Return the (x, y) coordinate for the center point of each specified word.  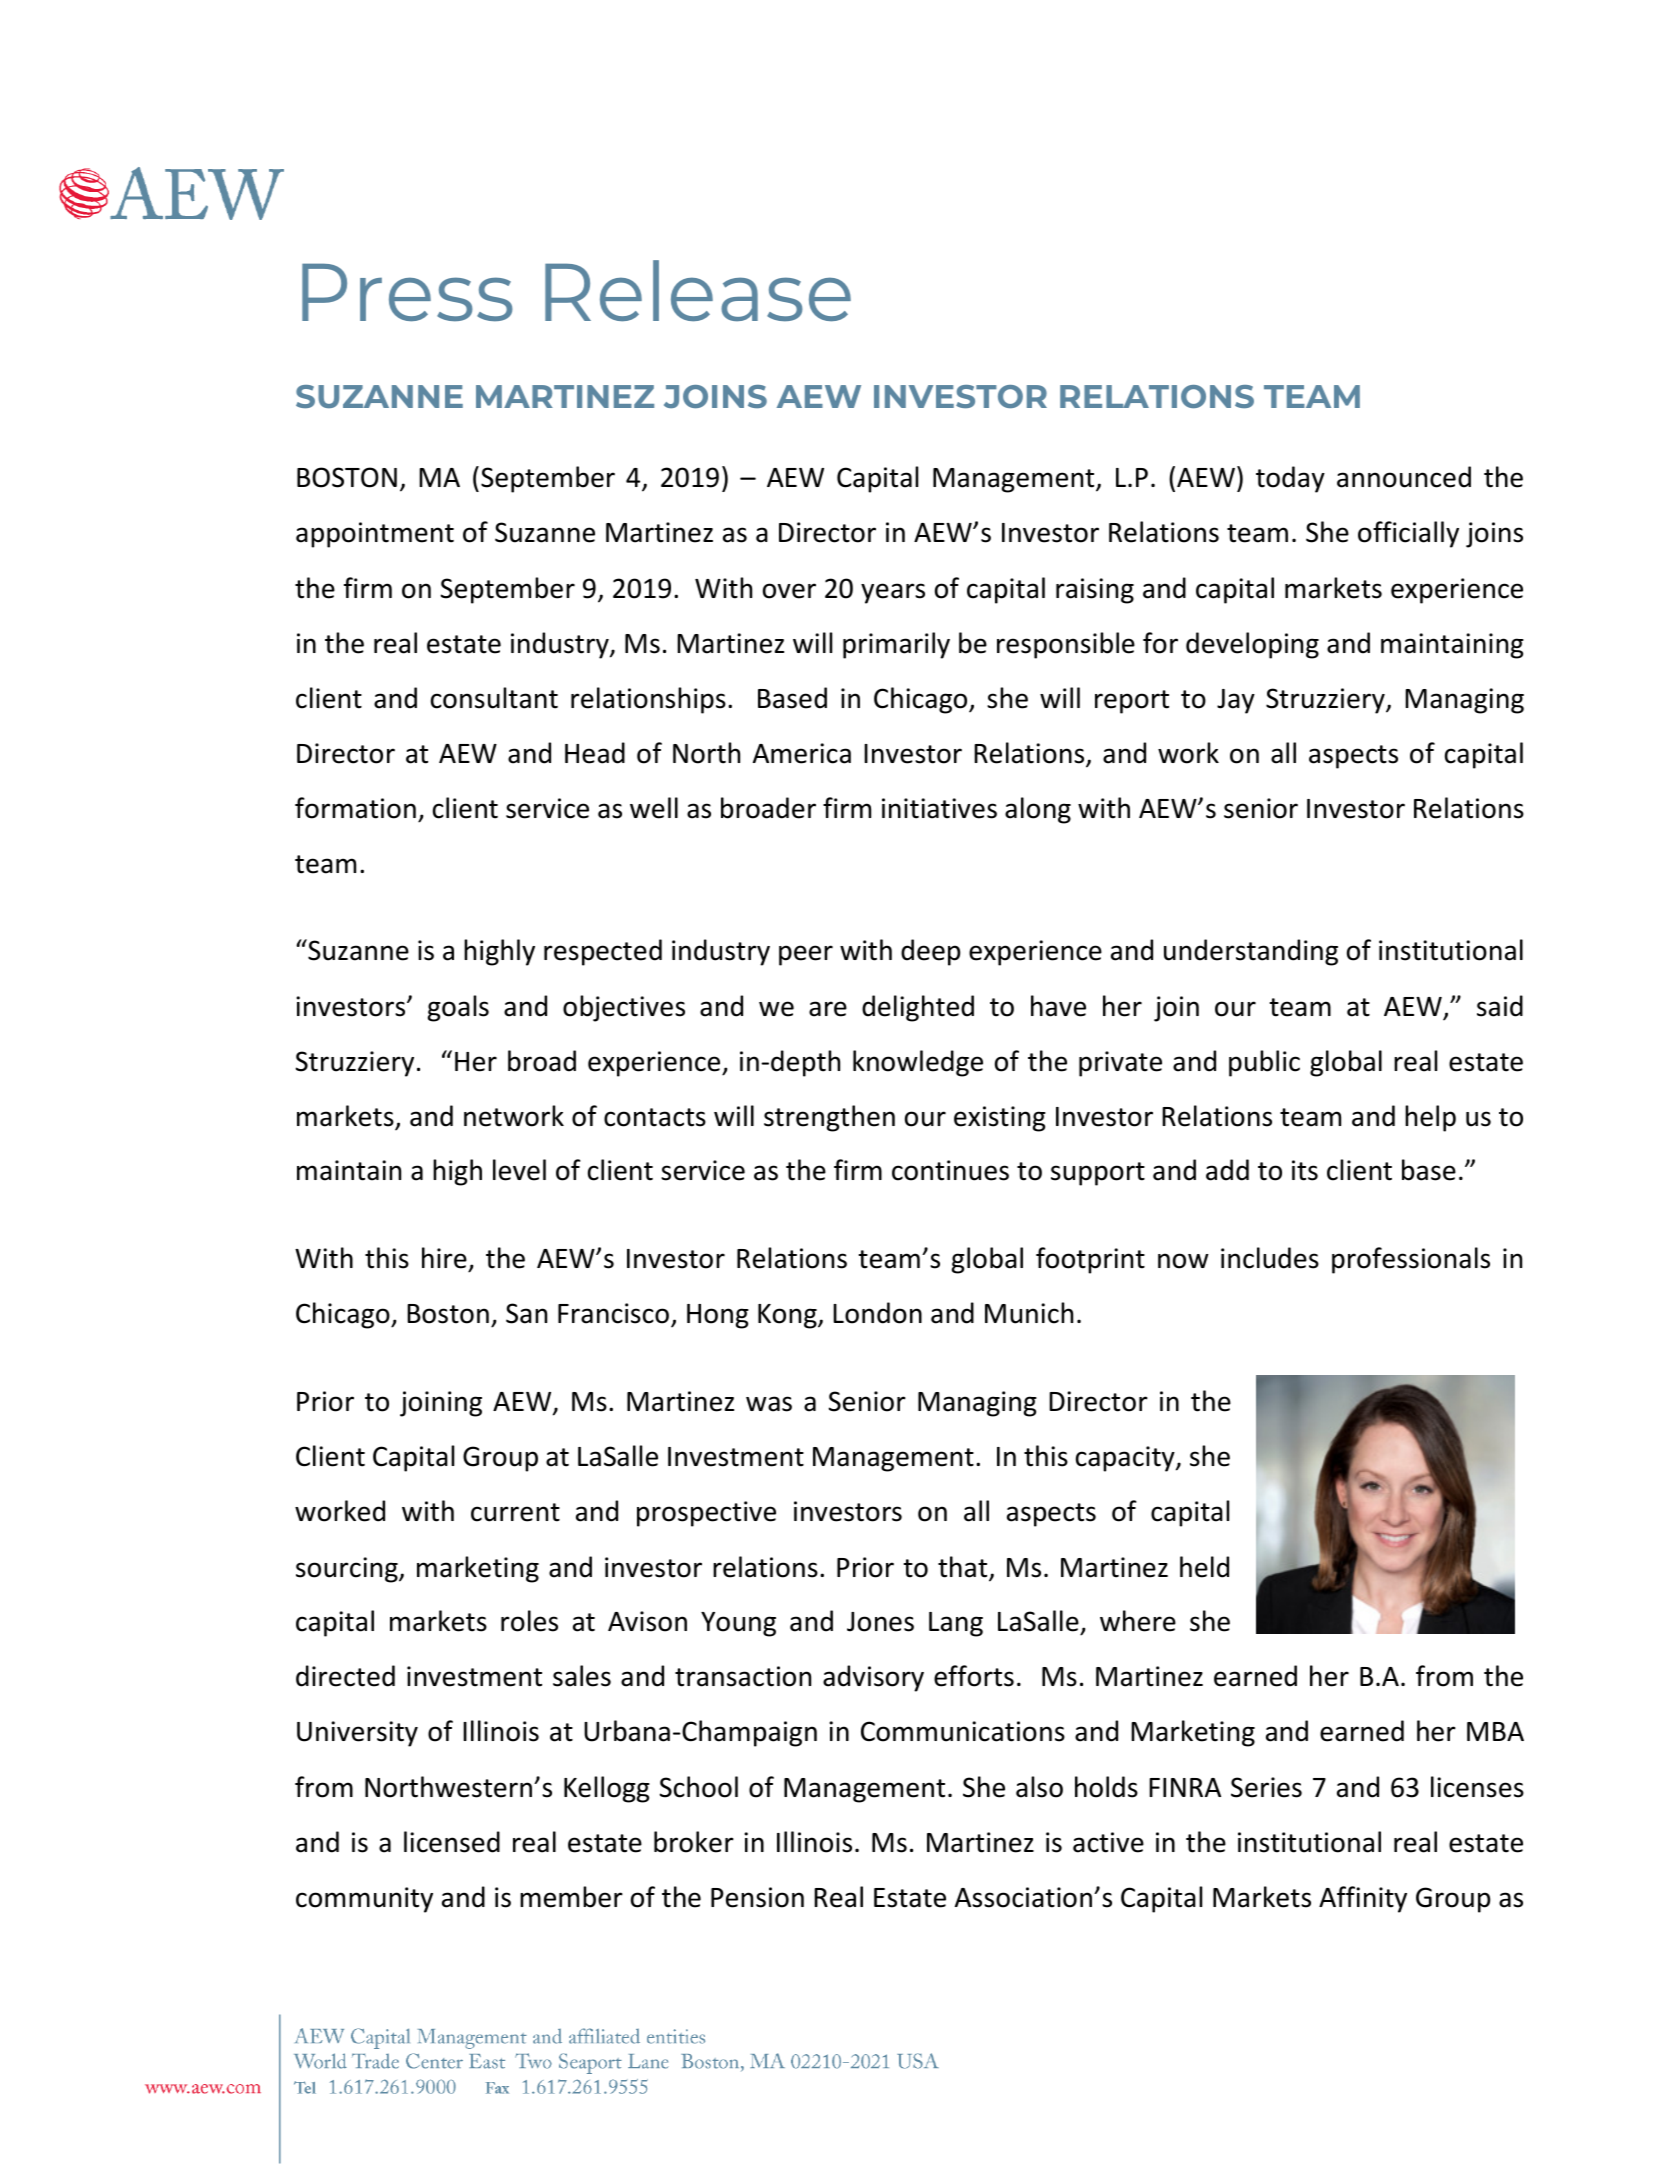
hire (445, 1259)
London (877, 1313)
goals (458, 1008)
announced (1404, 477)
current (515, 1512)
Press (407, 292)
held (1204, 1567)
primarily (896, 645)
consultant (494, 698)
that (964, 1568)
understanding (1251, 952)
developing (1252, 645)
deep (930, 952)
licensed (452, 1842)
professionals (1411, 1260)
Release (698, 291)
